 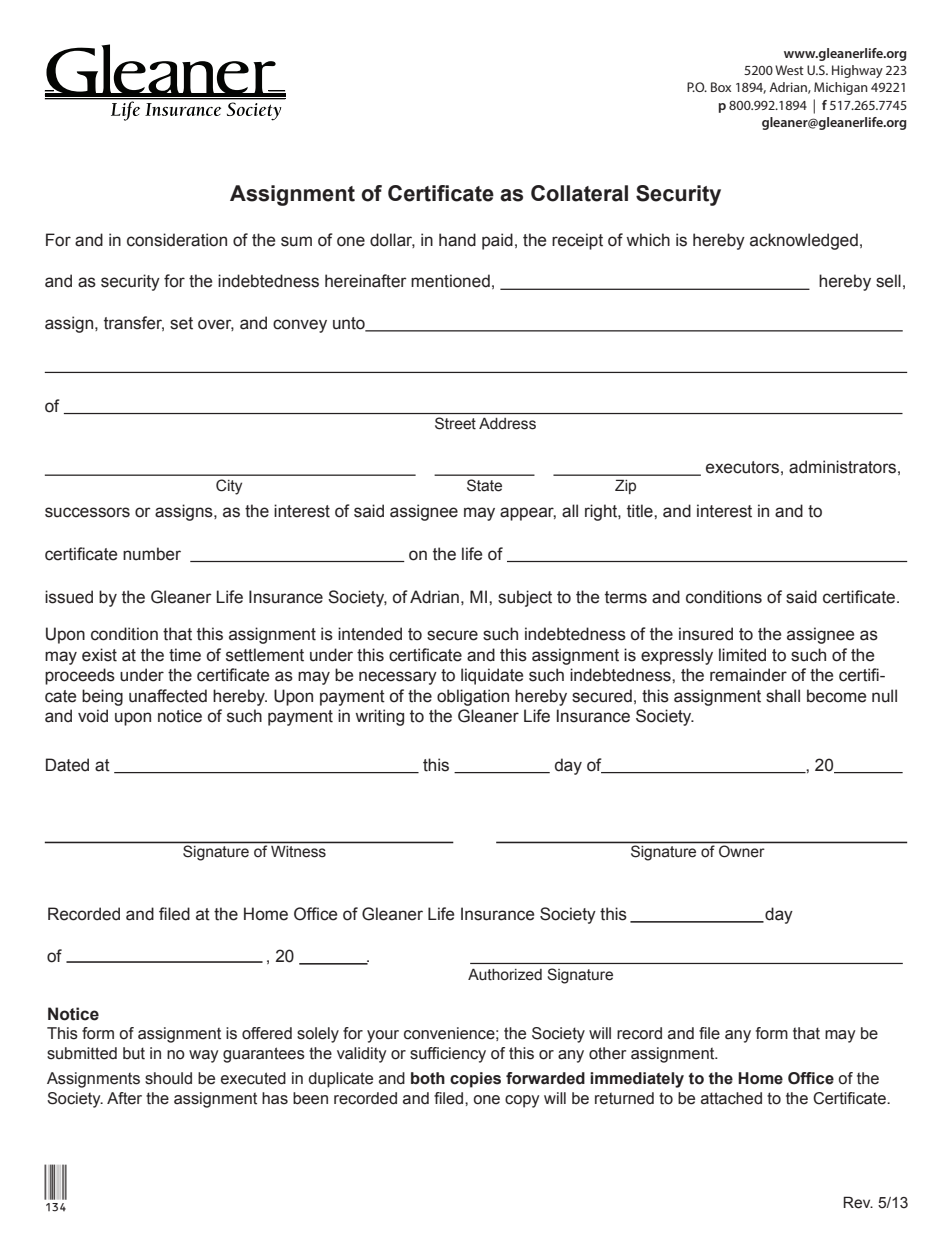 I want to click on Rev, so click(x=858, y=1202).
